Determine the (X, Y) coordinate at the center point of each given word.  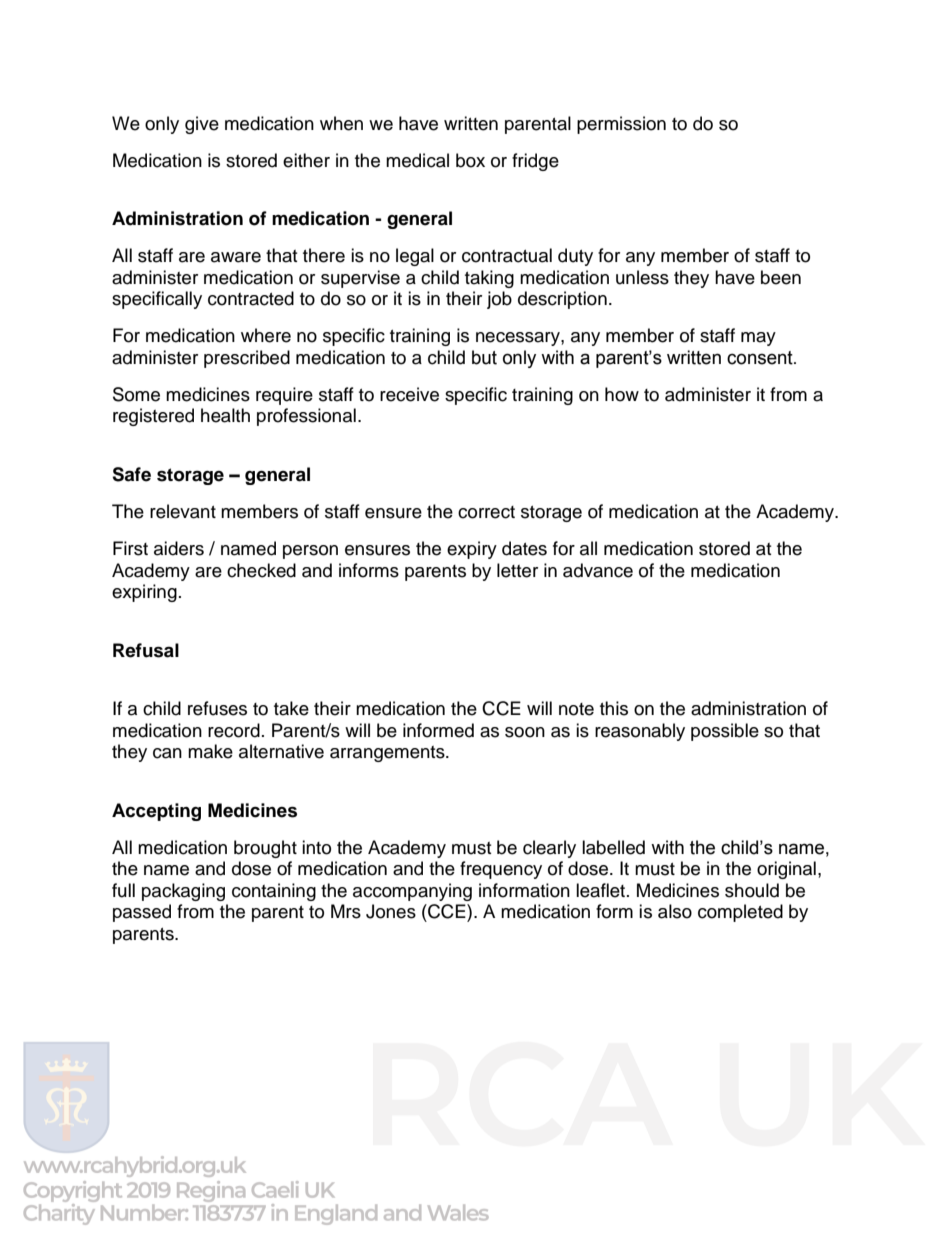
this (614, 708)
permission (621, 125)
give (202, 125)
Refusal (146, 650)
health (225, 415)
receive (409, 394)
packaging (183, 892)
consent (761, 358)
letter (517, 570)
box (470, 160)
